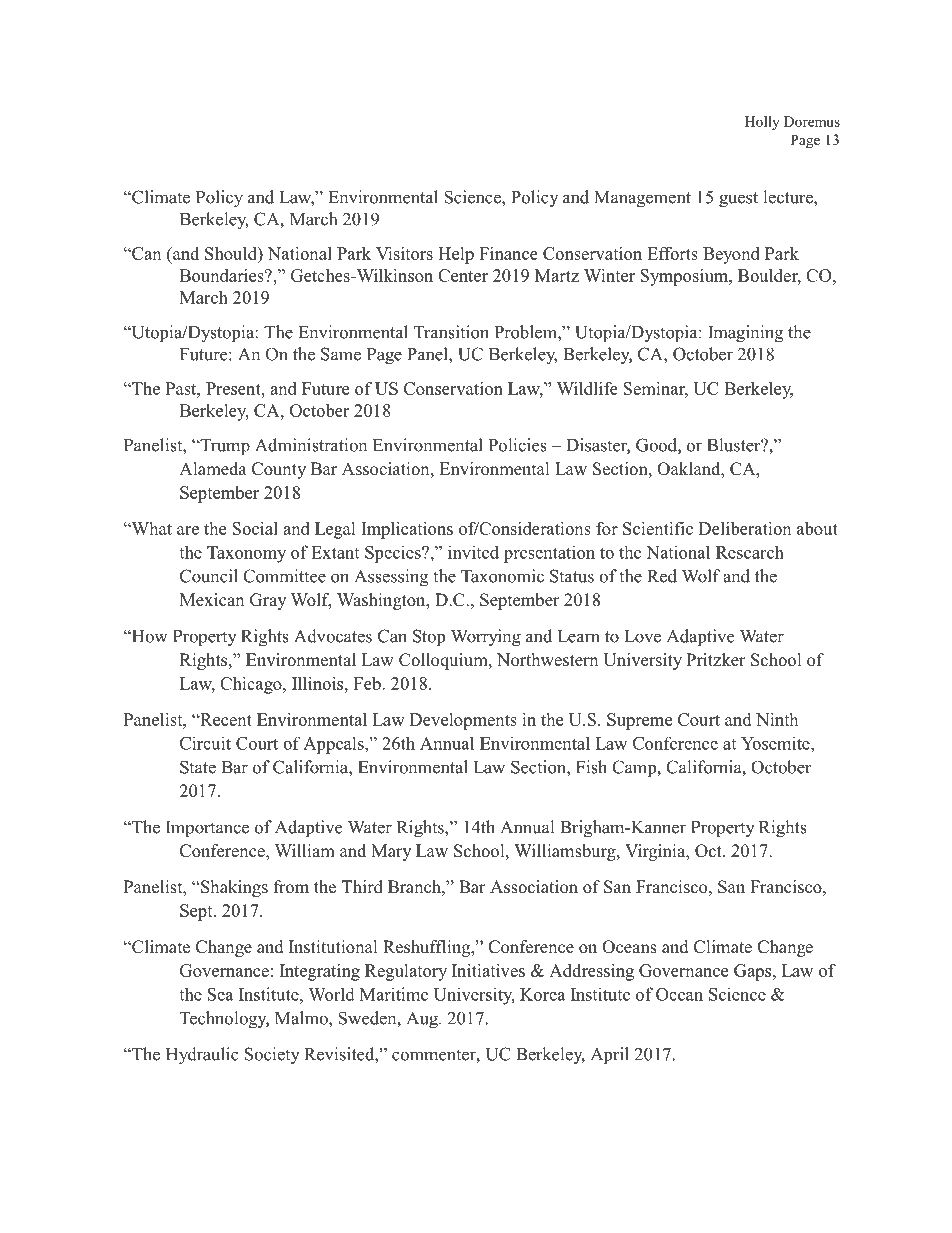  Describe the element at coordinates (272, 1056) in the image. I see `Society` at that location.
